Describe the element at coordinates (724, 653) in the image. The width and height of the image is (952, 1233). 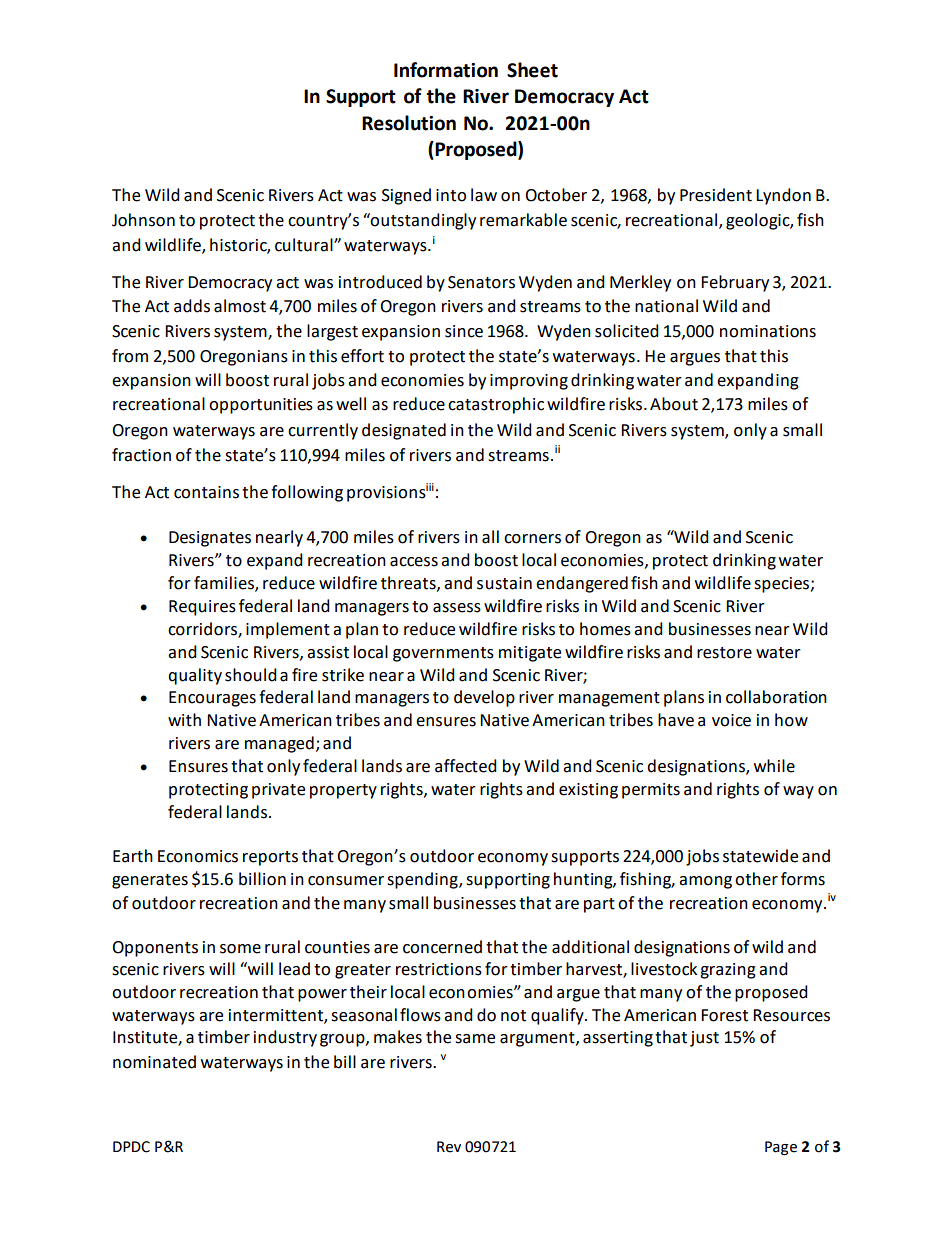
I see `restore` at that location.
